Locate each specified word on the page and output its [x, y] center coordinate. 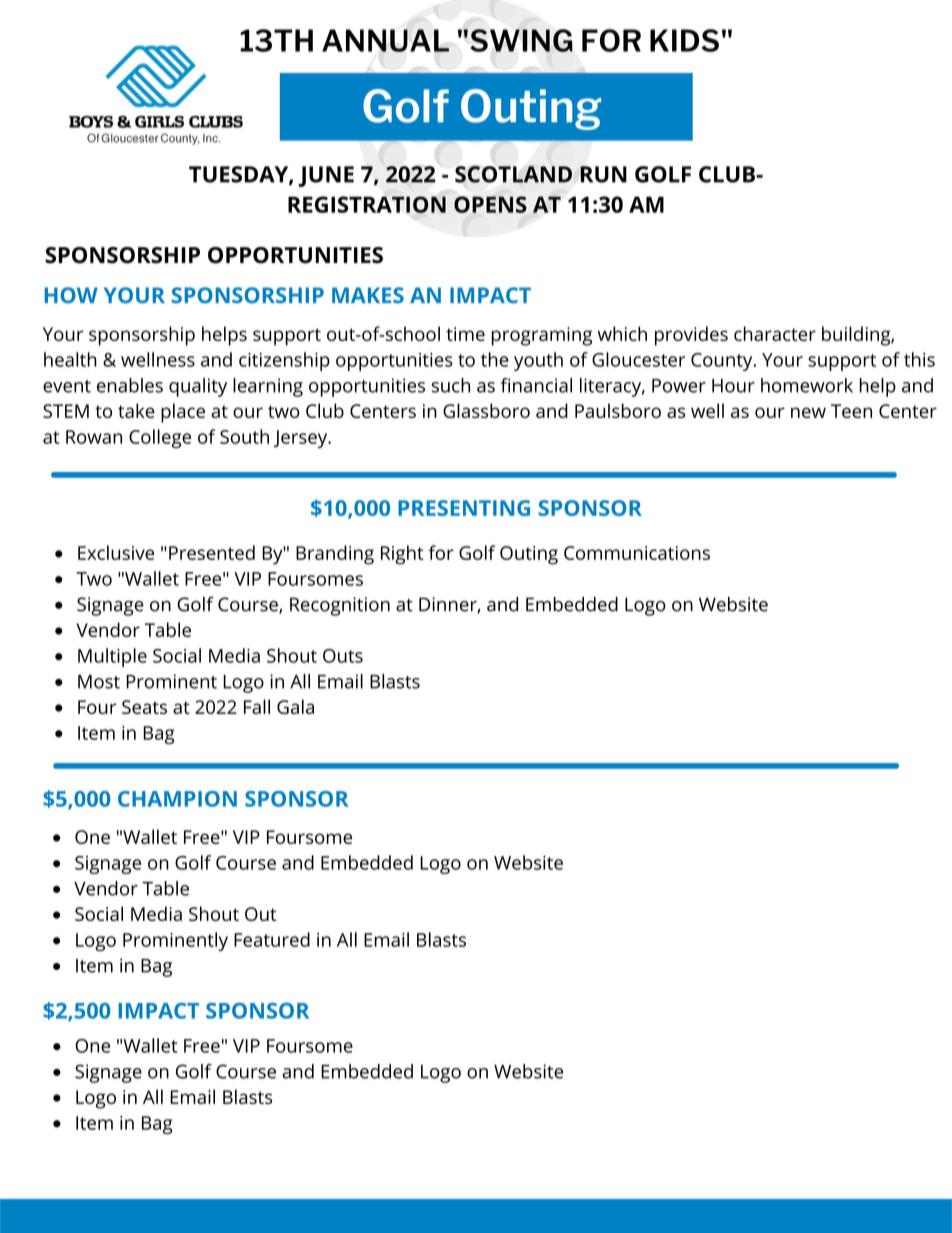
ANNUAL [385, 40]
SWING [521, 40]
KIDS [684, 40]
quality [198, 387]
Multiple [112, 657]
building [857, 336]
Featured [272, 939]
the [495, 359]
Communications [637, 553]
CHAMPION [177, 799]
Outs [343, 656]
